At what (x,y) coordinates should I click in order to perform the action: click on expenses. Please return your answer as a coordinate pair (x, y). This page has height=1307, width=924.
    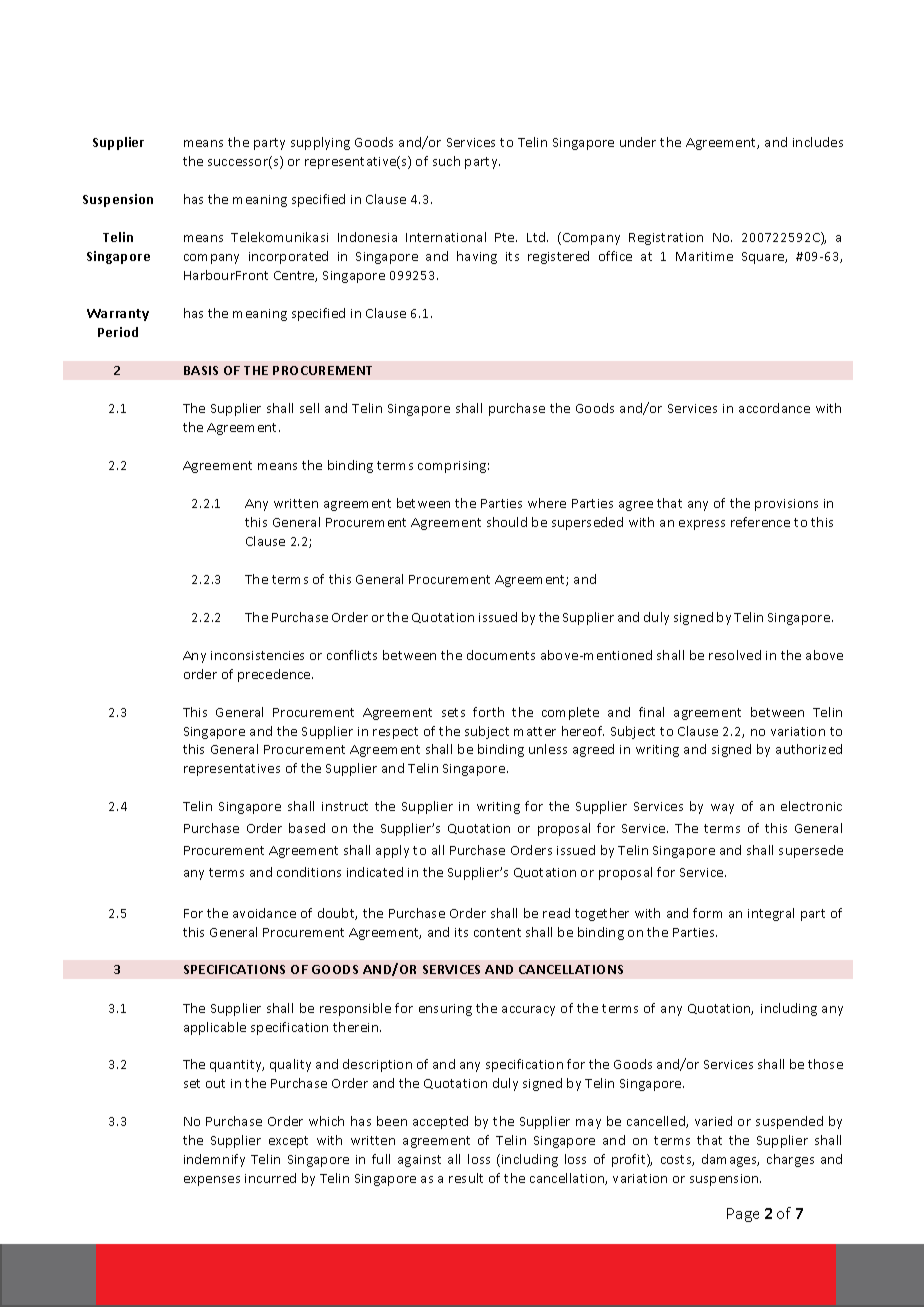
    Looking at the image, I should click on (212, 1181).
